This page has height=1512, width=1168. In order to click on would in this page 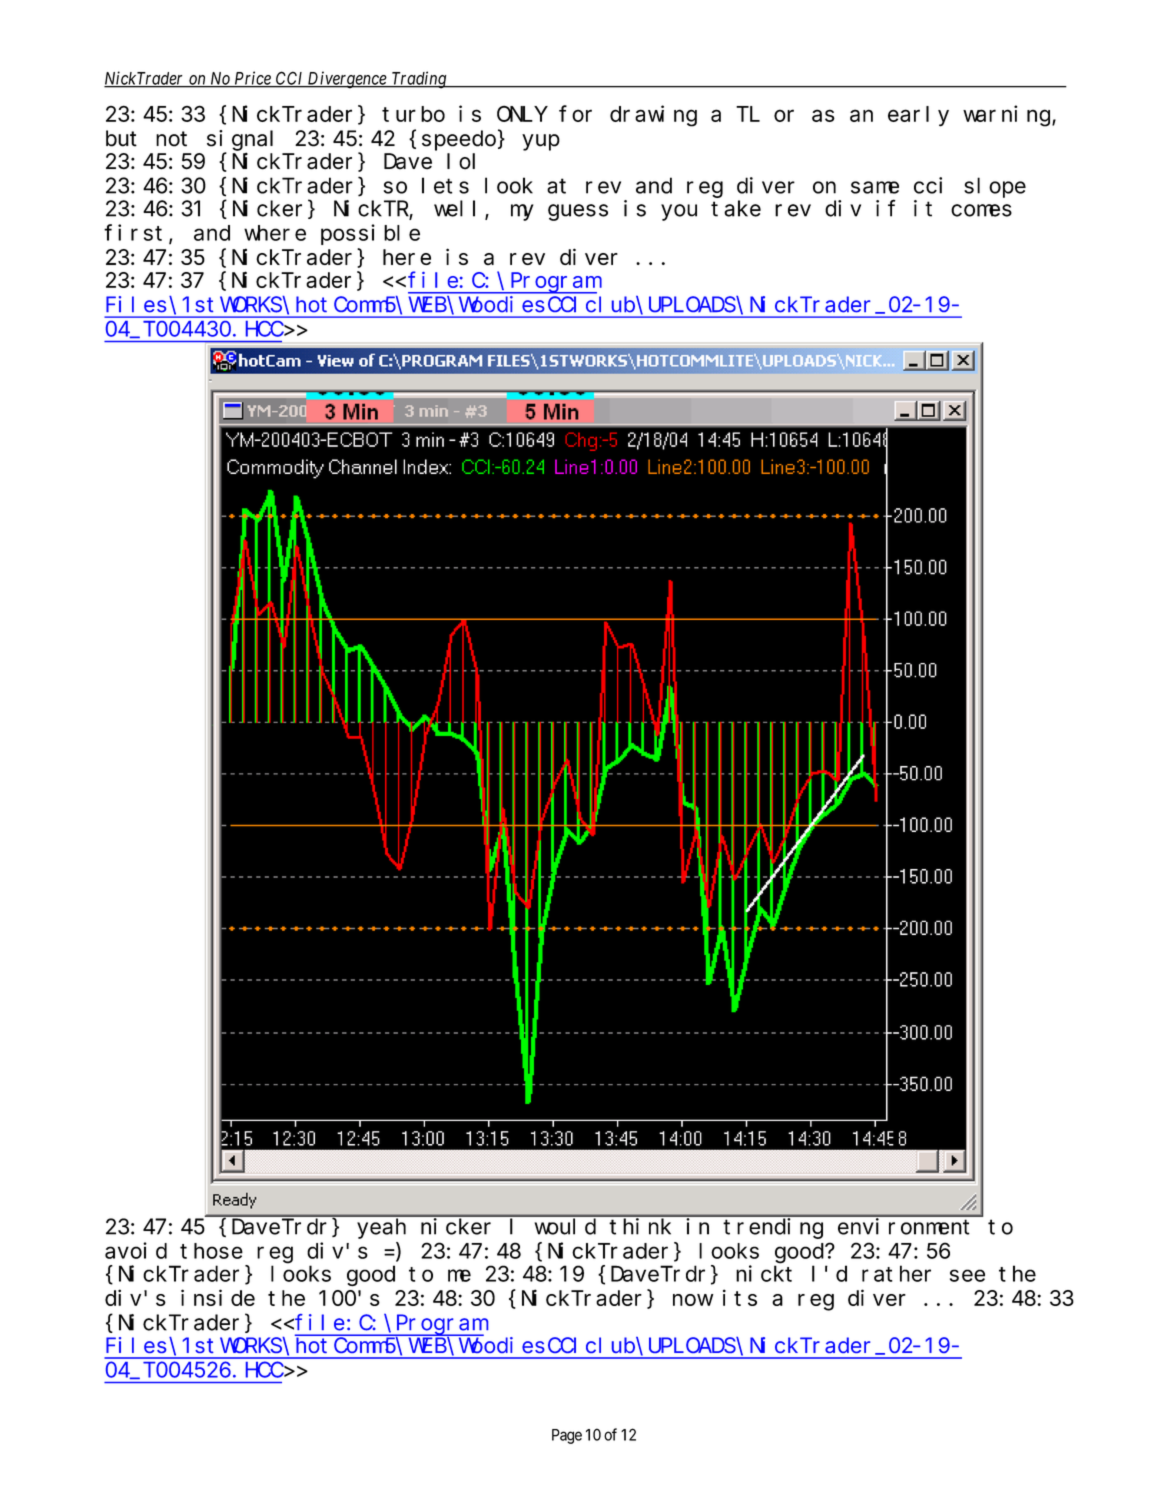, I will do `click(565, 1226)`.
